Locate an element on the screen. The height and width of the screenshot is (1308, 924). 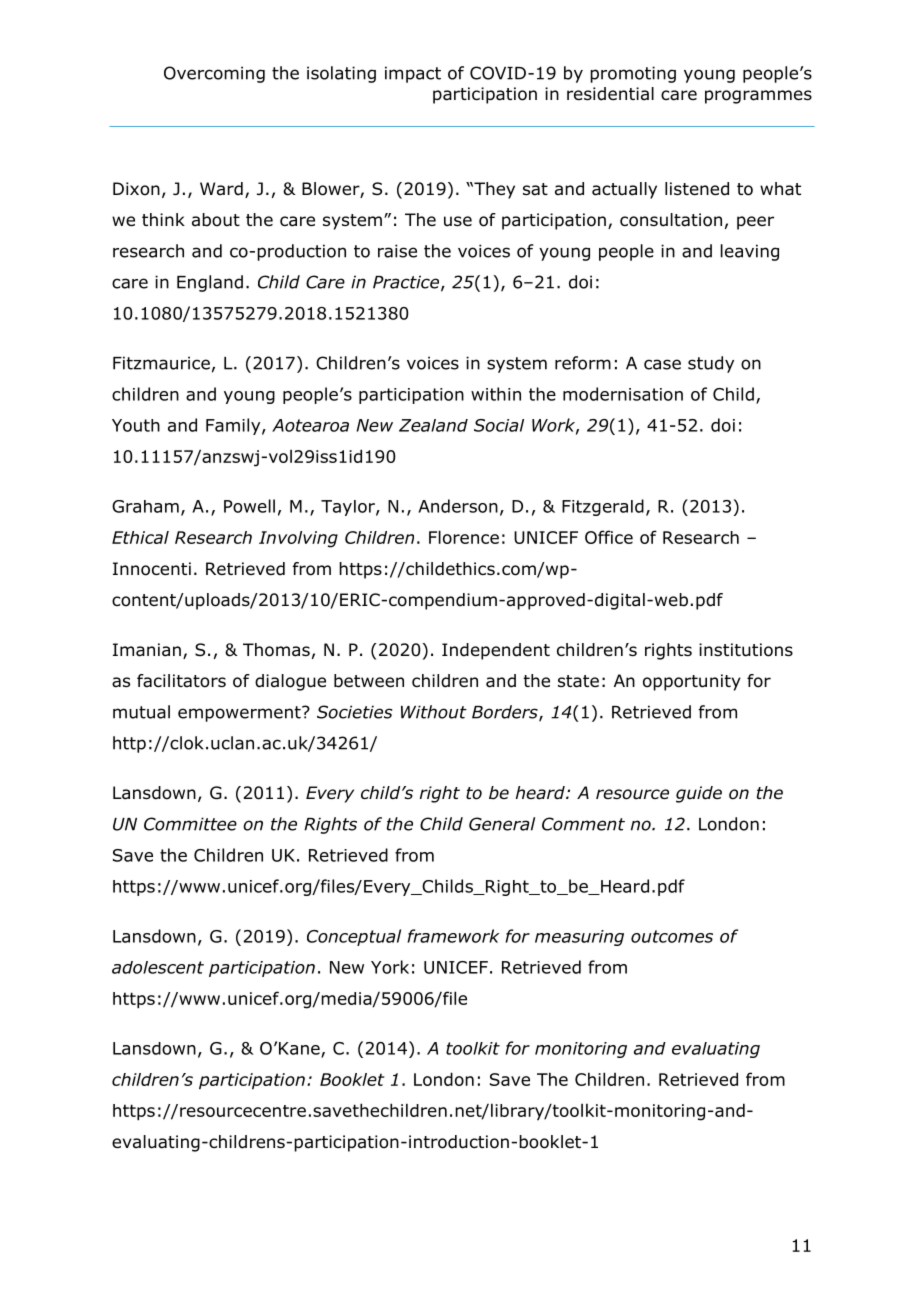
Fitzmaurice is located at coordinates (161, 363).
